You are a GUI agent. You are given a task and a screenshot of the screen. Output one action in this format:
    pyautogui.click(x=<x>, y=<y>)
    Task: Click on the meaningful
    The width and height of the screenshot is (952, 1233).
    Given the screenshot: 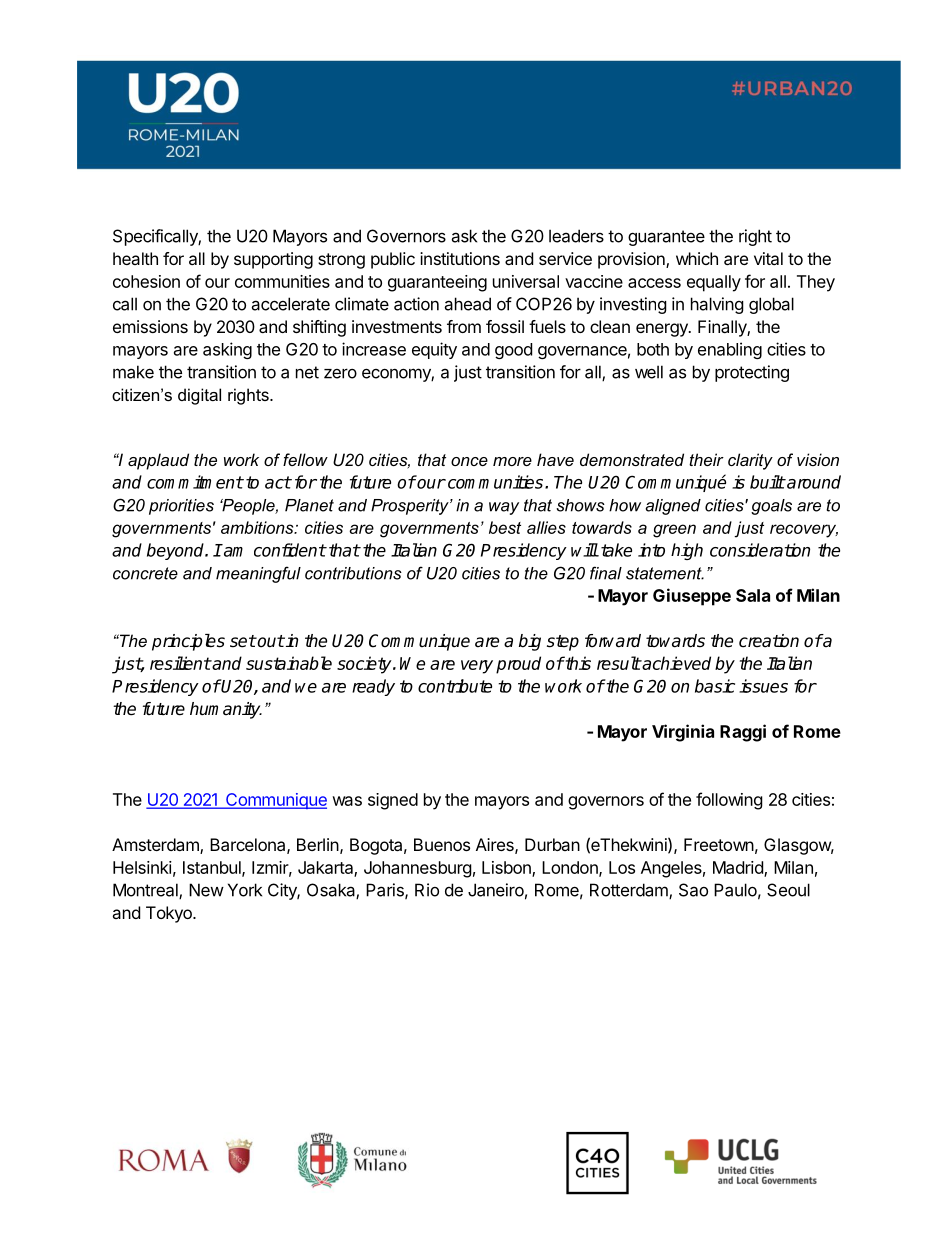 What is the action you would take?
    pyautogui.click(x=258, y=574)
